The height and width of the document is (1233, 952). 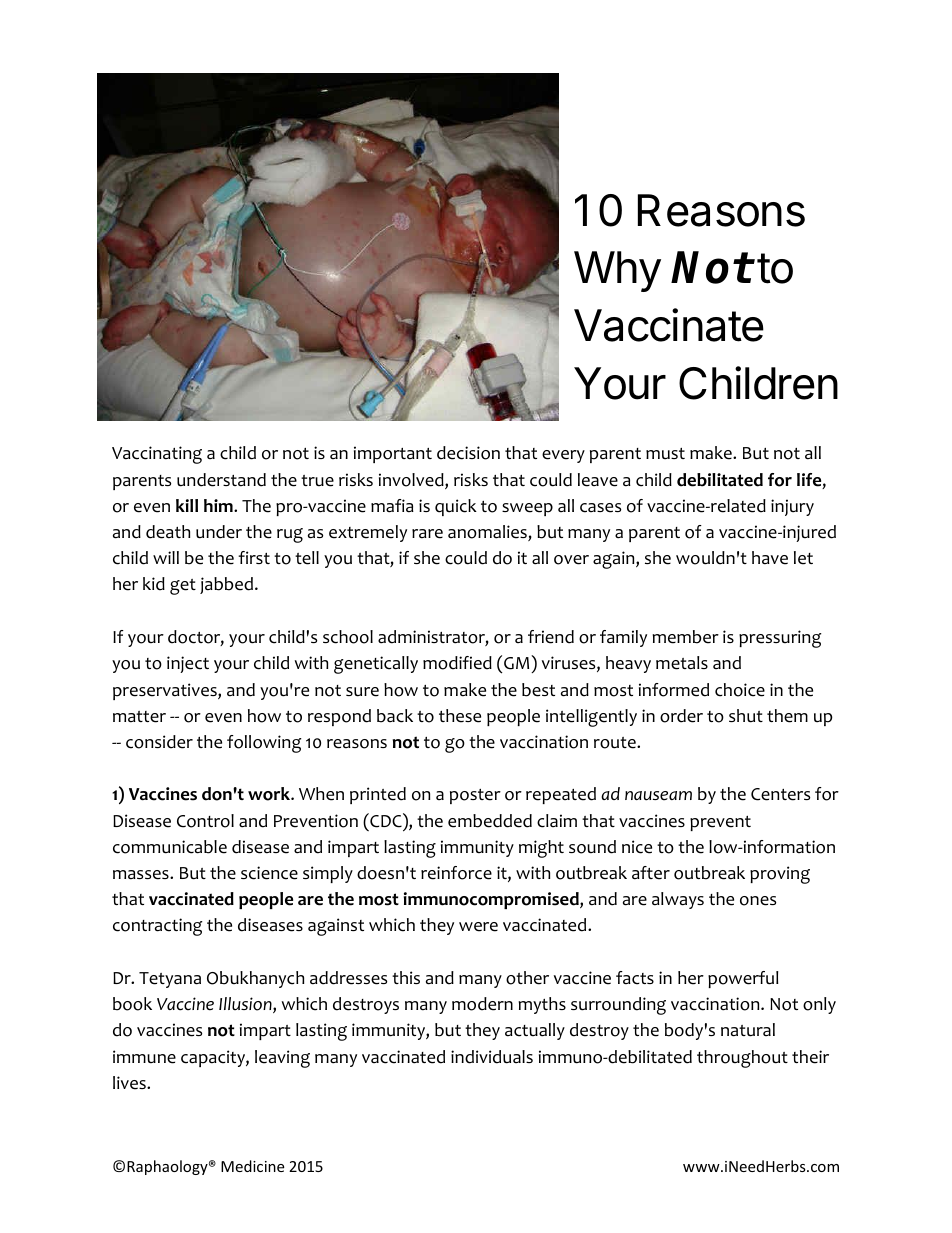 I want to click on contracting, so click(x=158, y=927).
